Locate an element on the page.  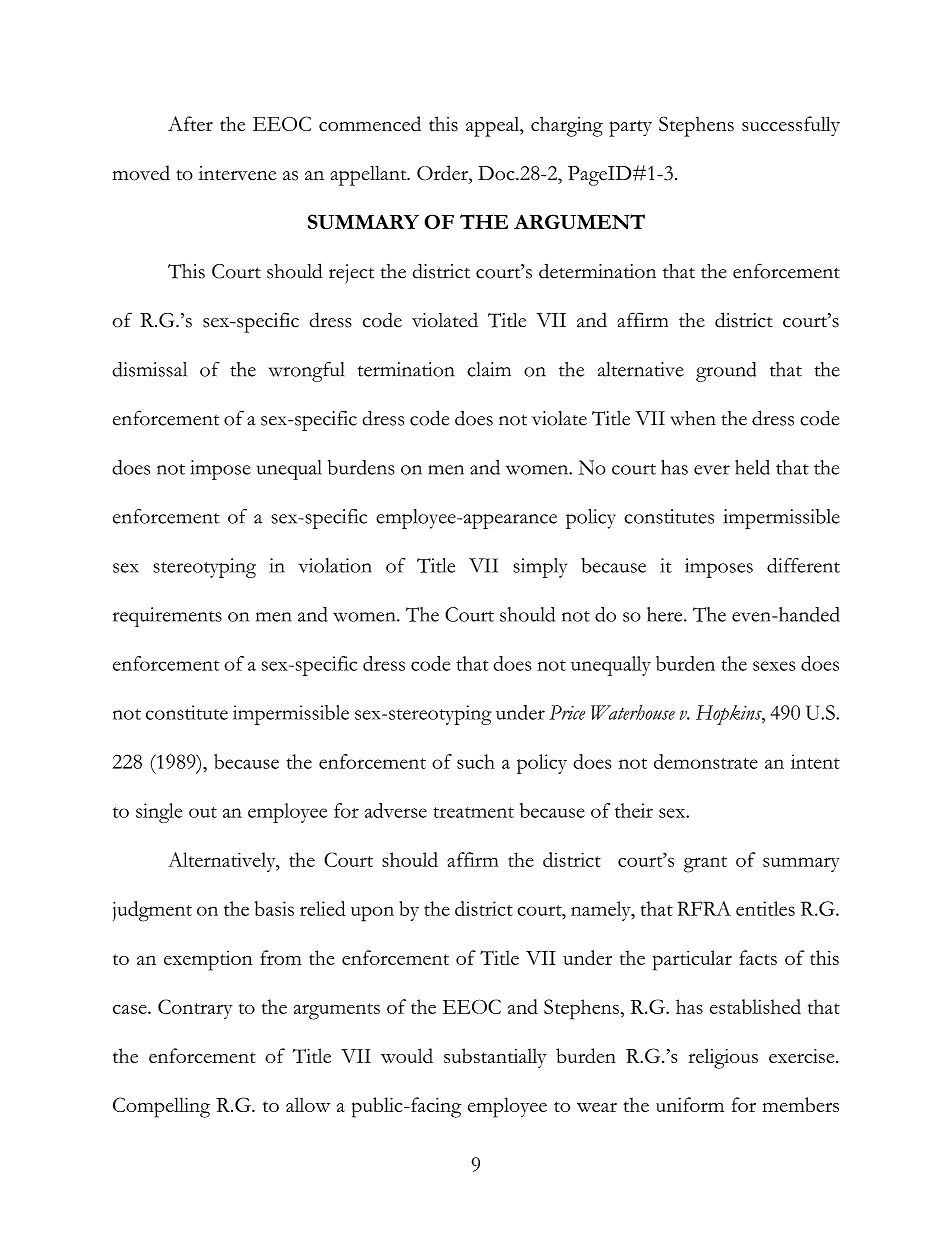
Order is located at coordinates (443, 173).
